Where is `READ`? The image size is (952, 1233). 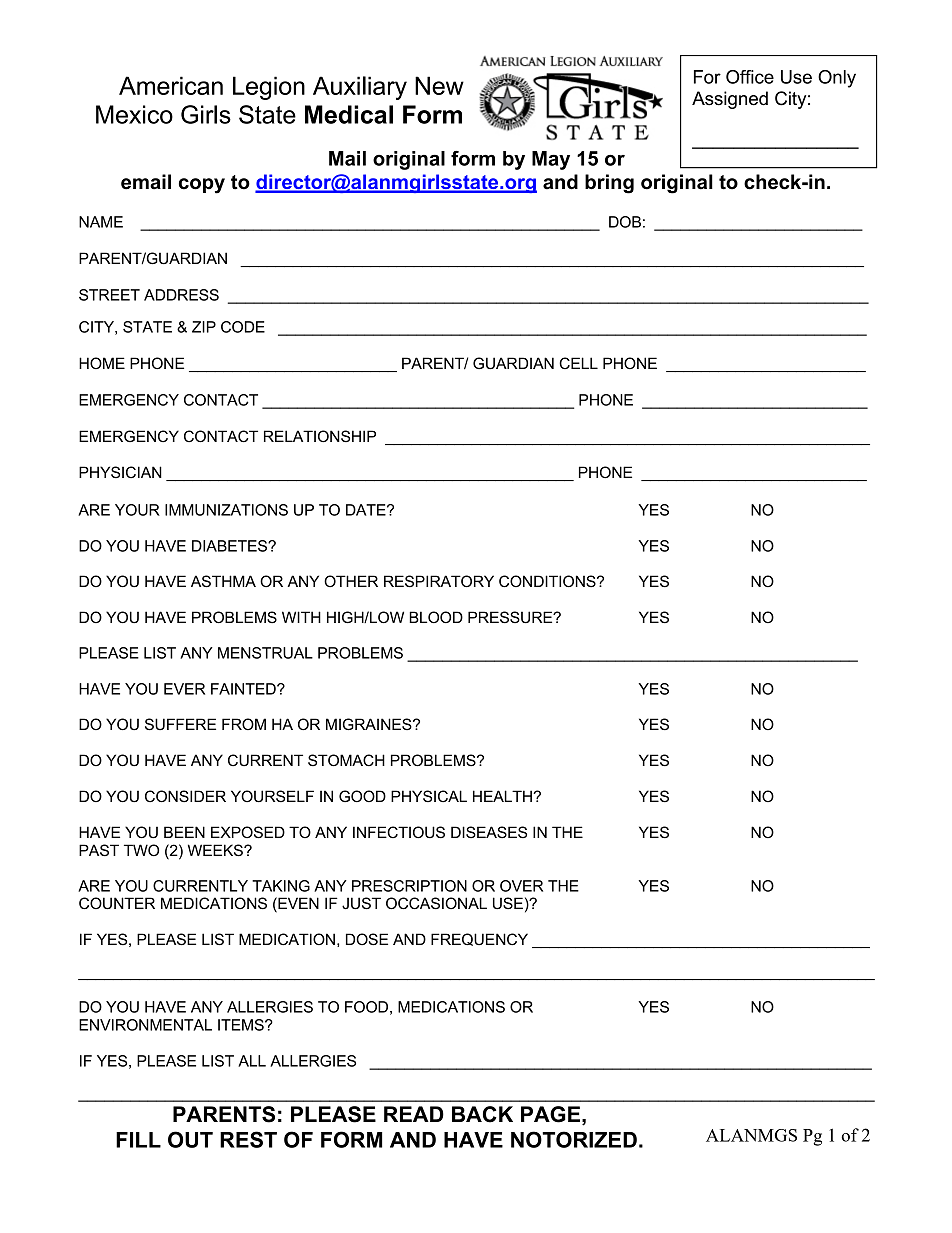
READ is located at coordinates (414, 1114).
